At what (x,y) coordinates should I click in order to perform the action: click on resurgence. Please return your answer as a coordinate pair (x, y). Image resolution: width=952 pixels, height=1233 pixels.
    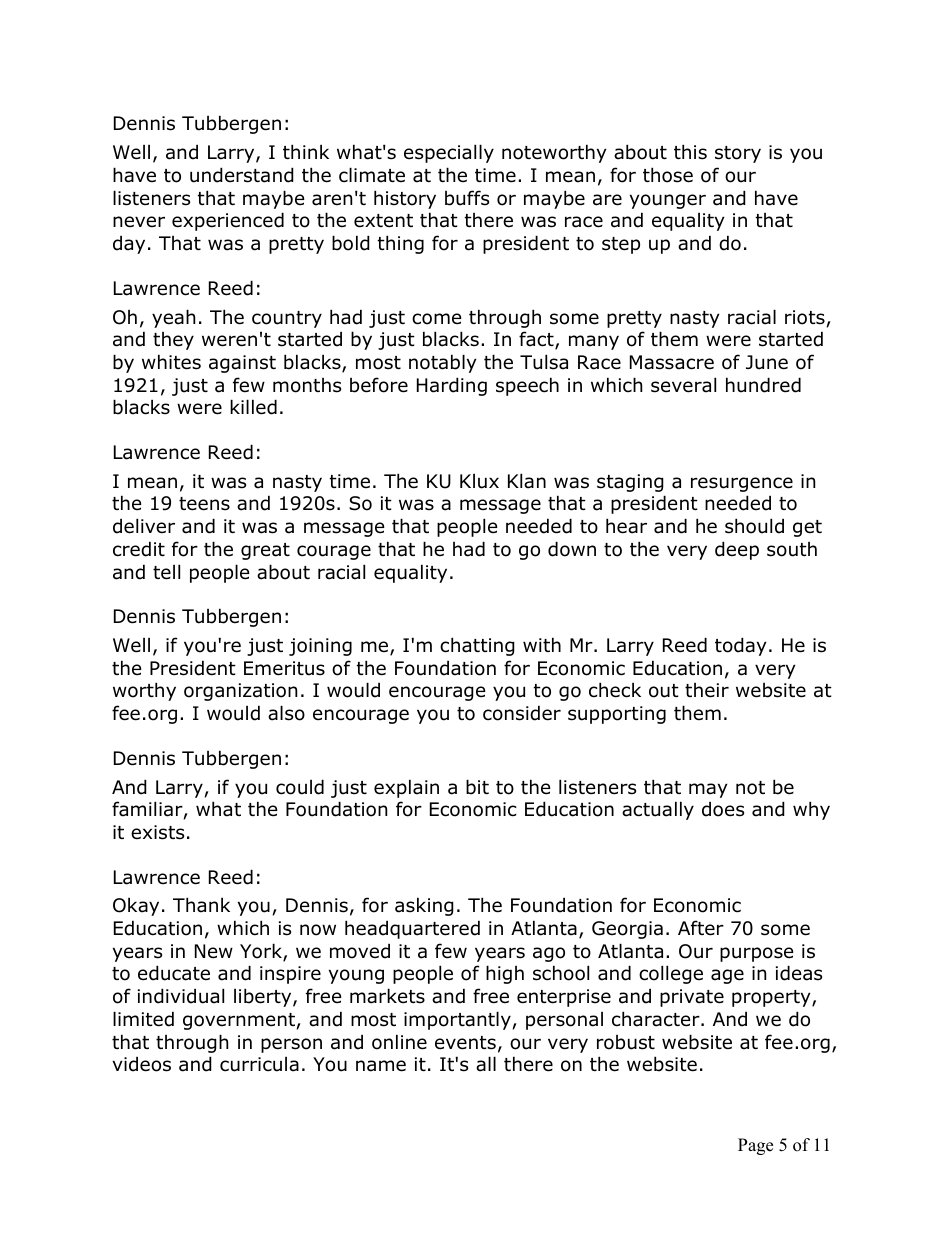
    Looking at the image, I should click on (742, 484).
